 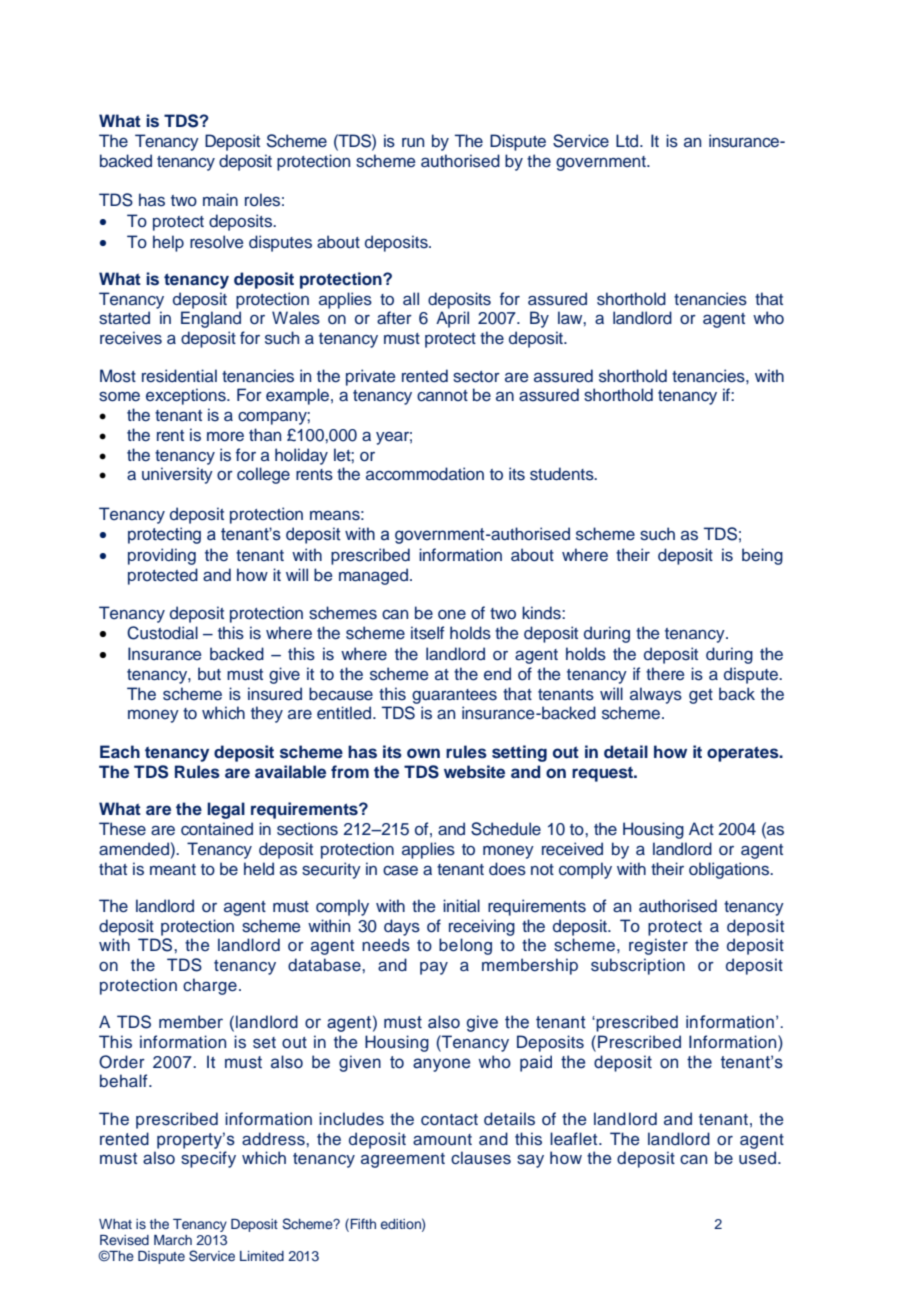 I want to click on register, so click(x=658, y=946).
